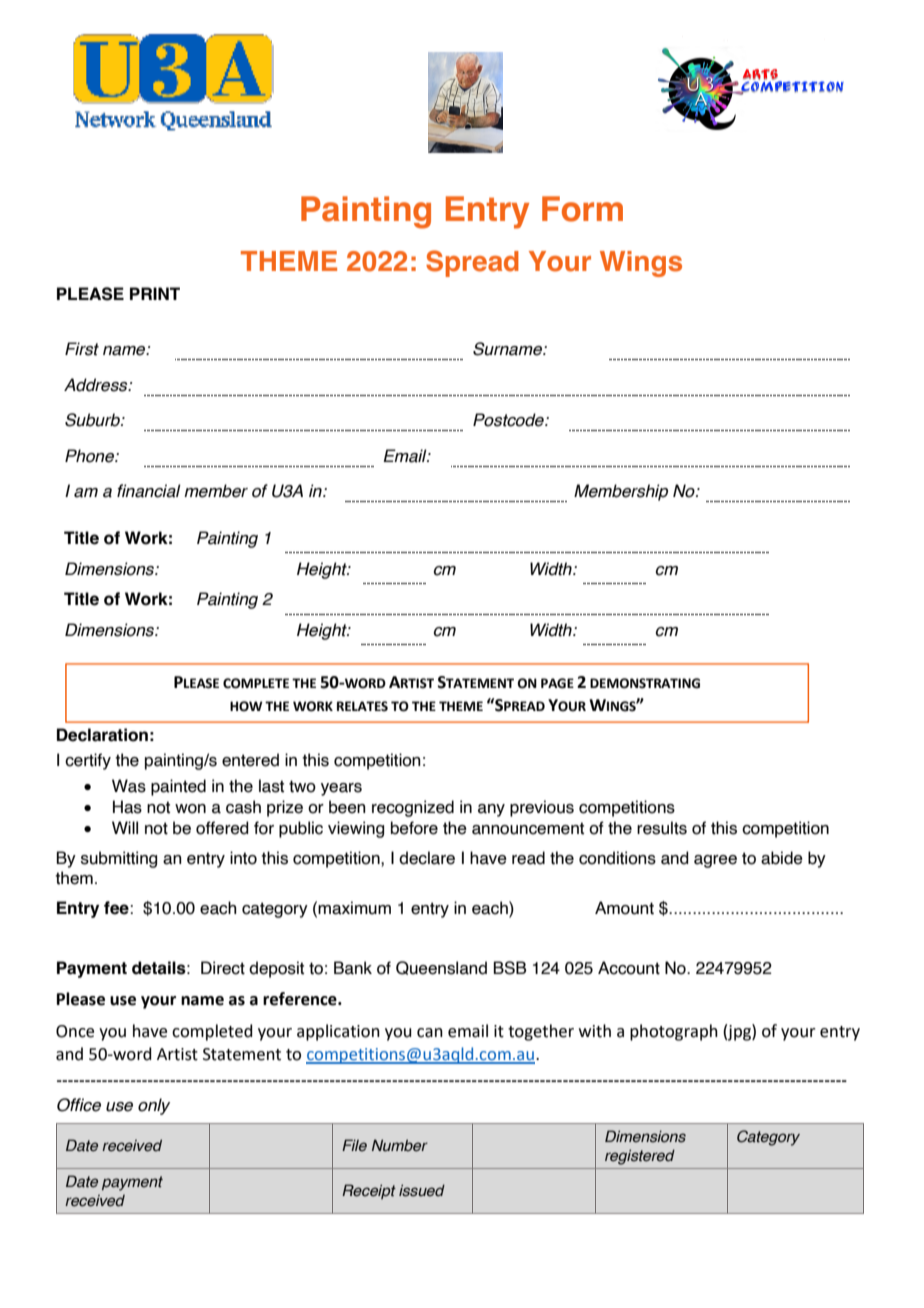 This page has height=1308, width=924. I want to click on financial, so click(149, 491).
